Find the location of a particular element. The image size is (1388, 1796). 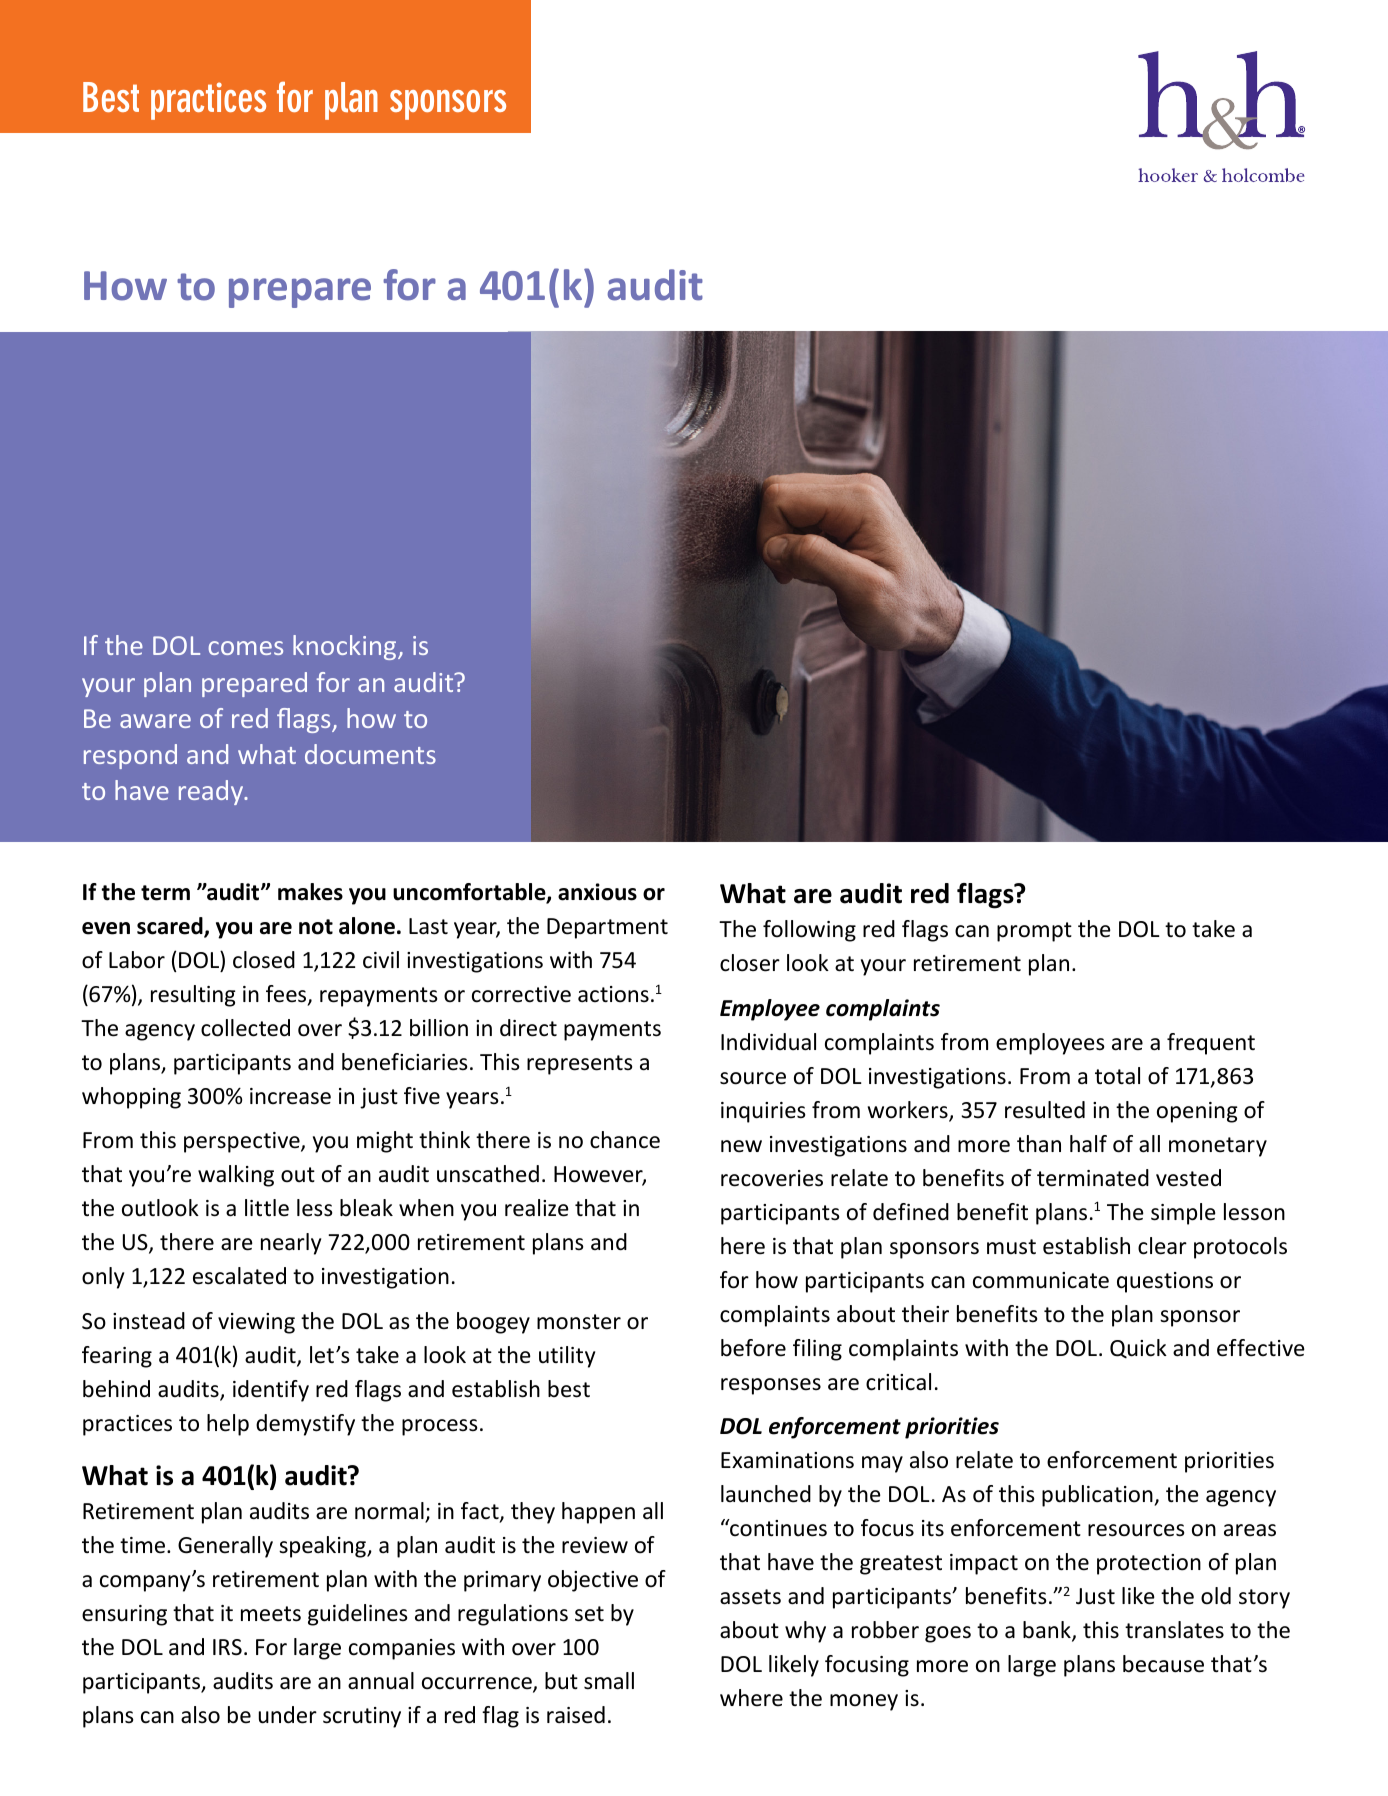

new is located at coordinates (741, 1146).
